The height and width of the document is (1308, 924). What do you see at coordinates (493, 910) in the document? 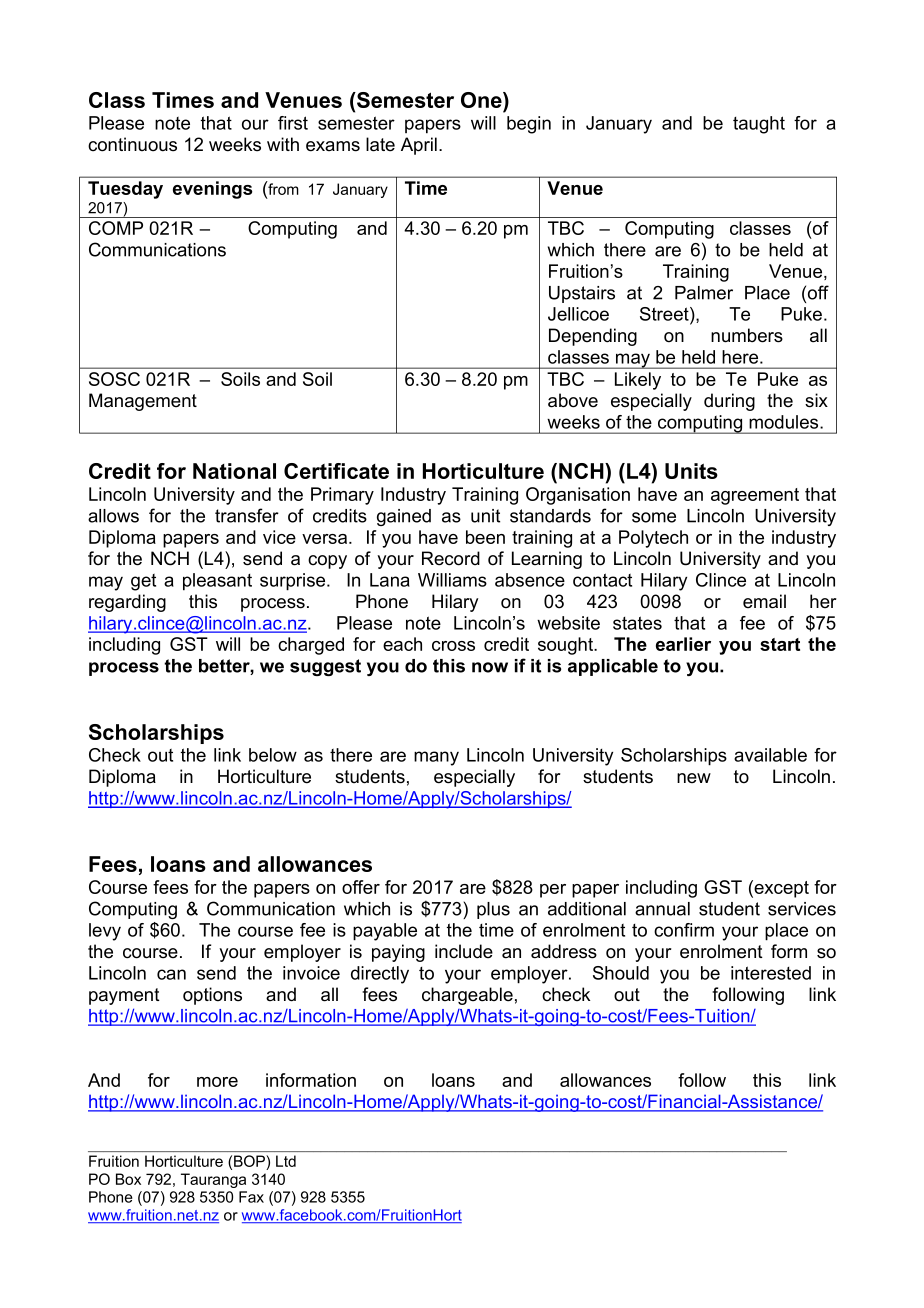
I see `plus` at bounding box center [493, 910].
